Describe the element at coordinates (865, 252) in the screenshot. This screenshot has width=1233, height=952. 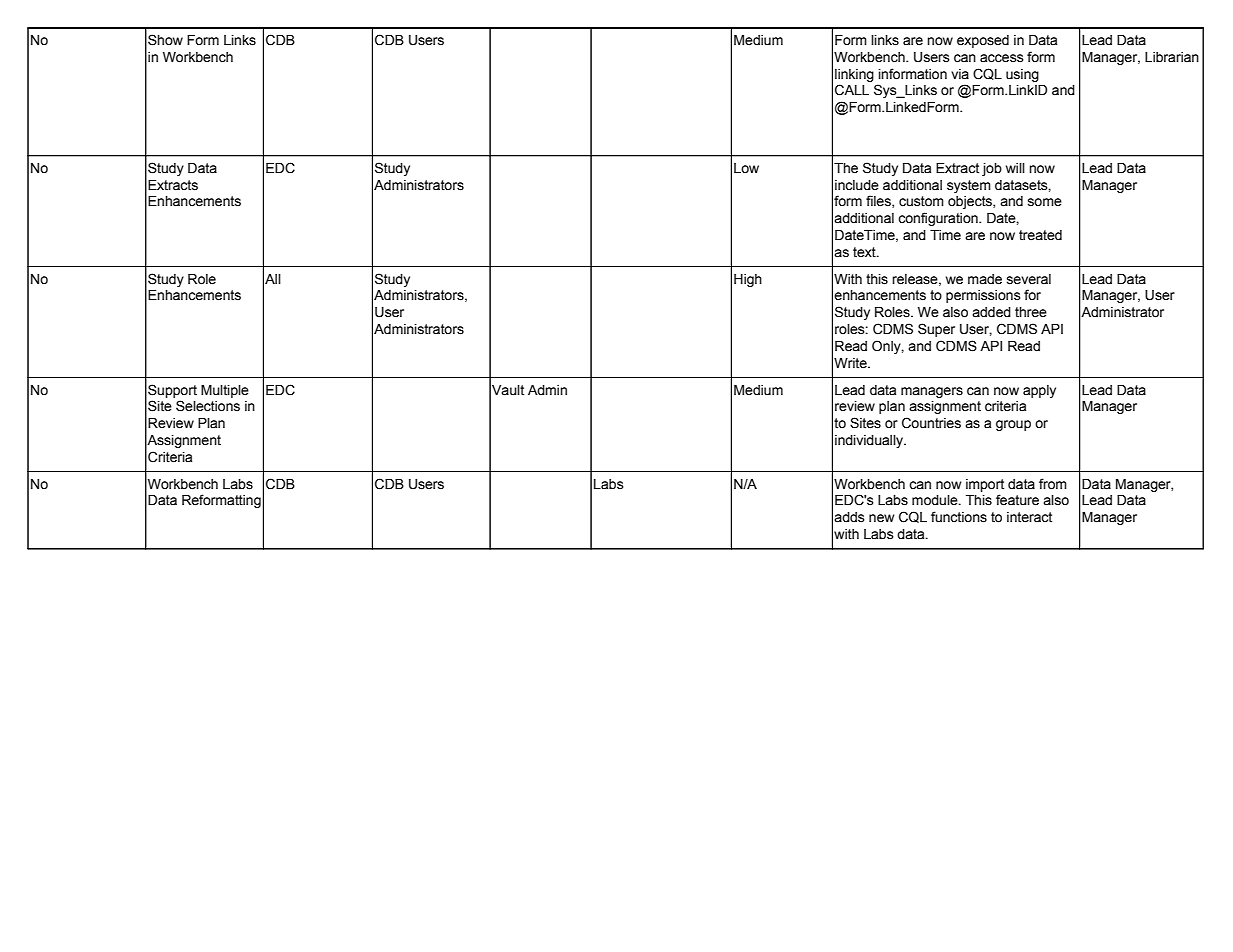
I see `text` at that location.
